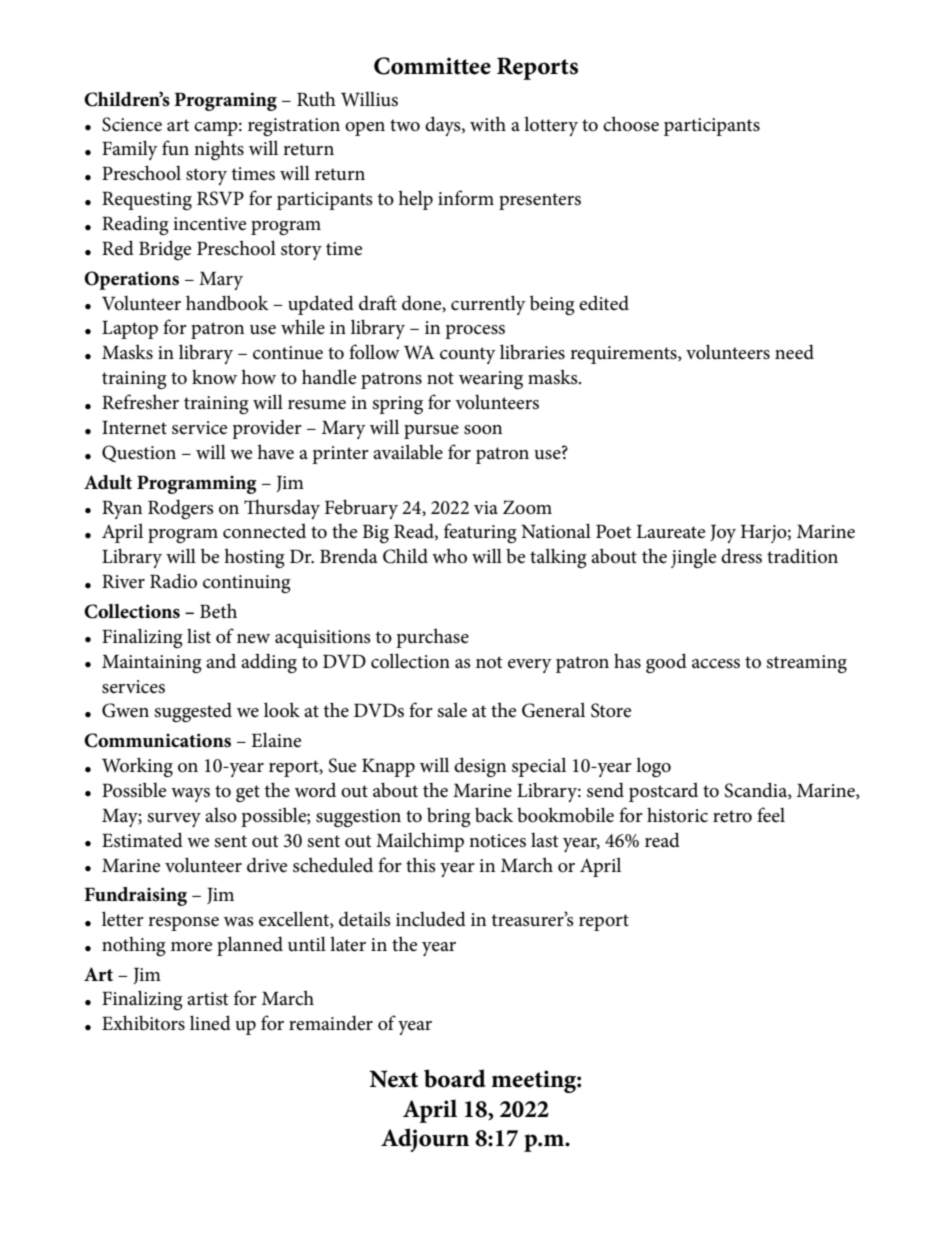 This image has width=952, height=1233. Describe the element at coordinates (132, 124) in the image. I see `Science` at that location.
